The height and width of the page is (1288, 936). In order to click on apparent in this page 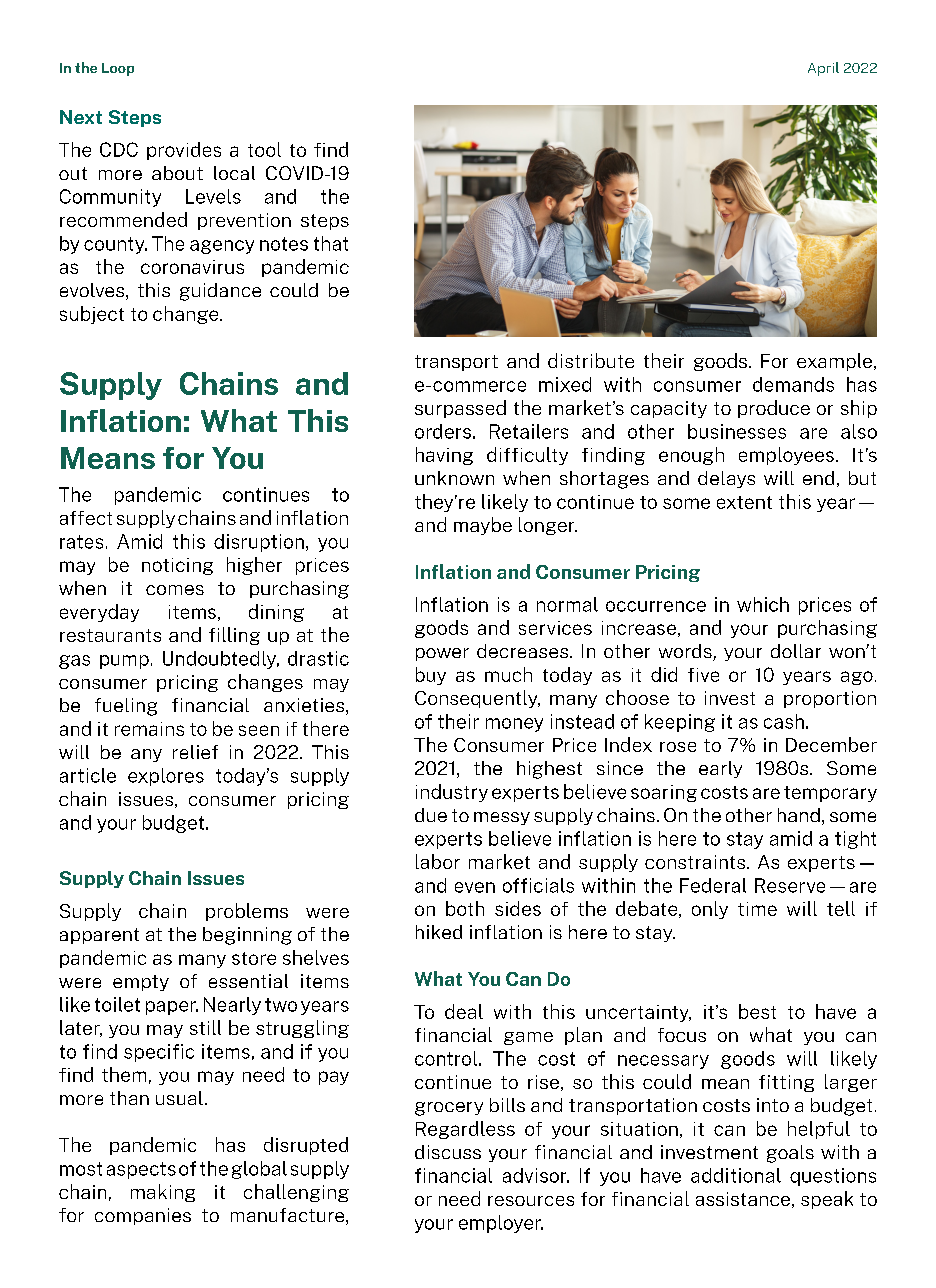, I will do `click(99, 936)`.
